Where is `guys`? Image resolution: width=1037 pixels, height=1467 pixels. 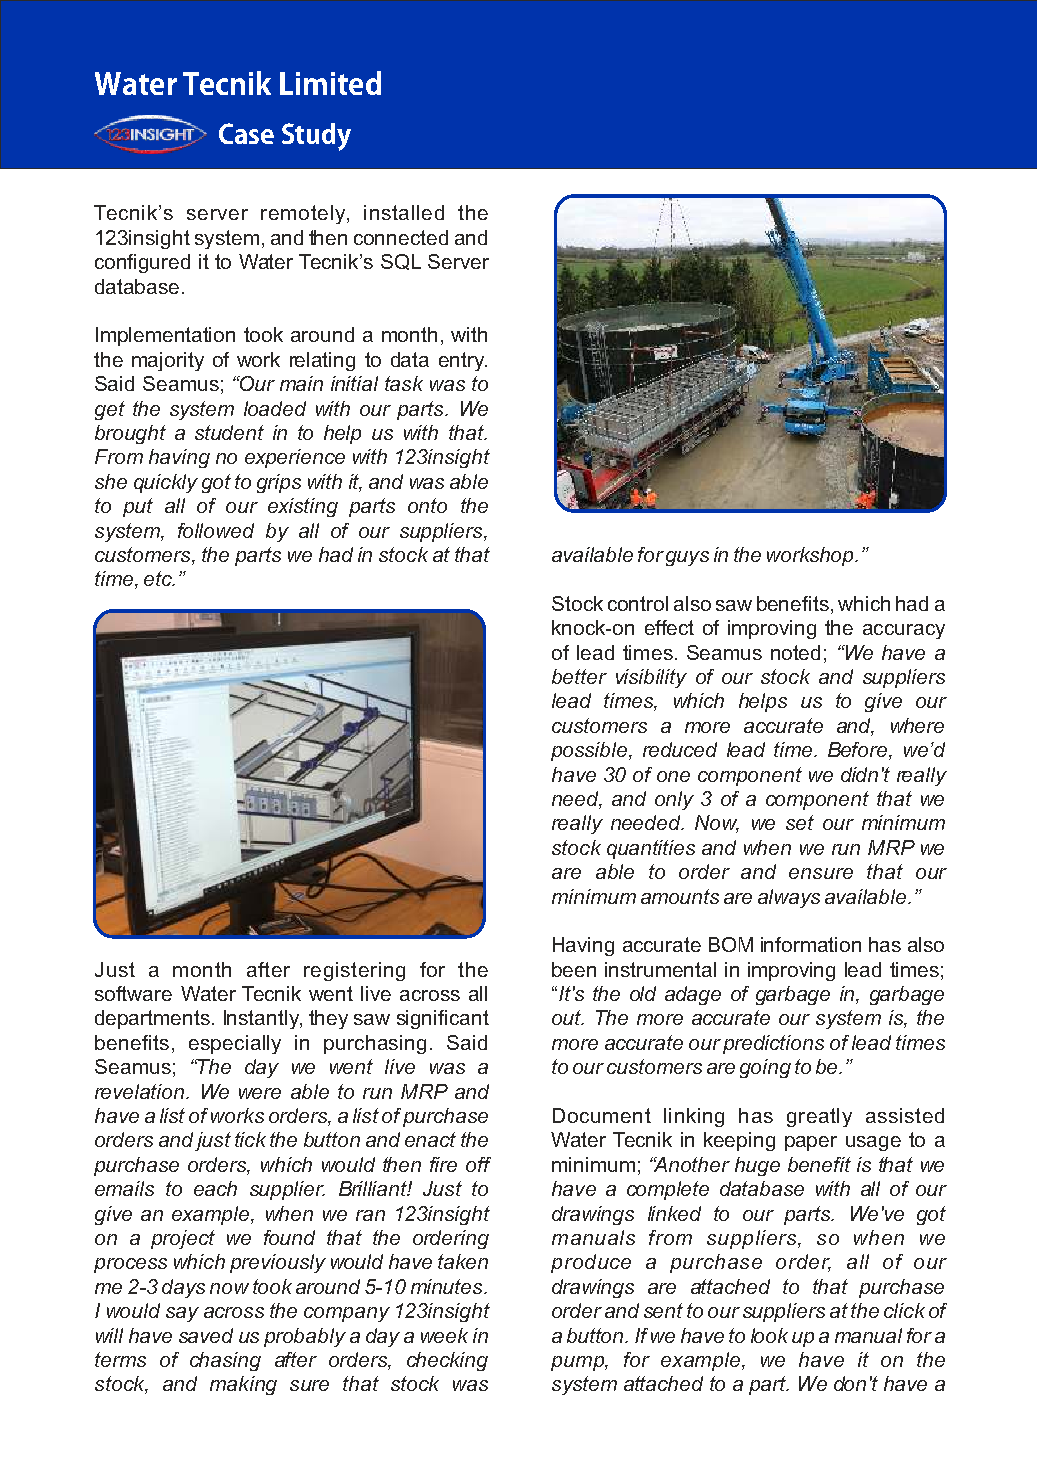
guys is located at coordinates (687, 558).
